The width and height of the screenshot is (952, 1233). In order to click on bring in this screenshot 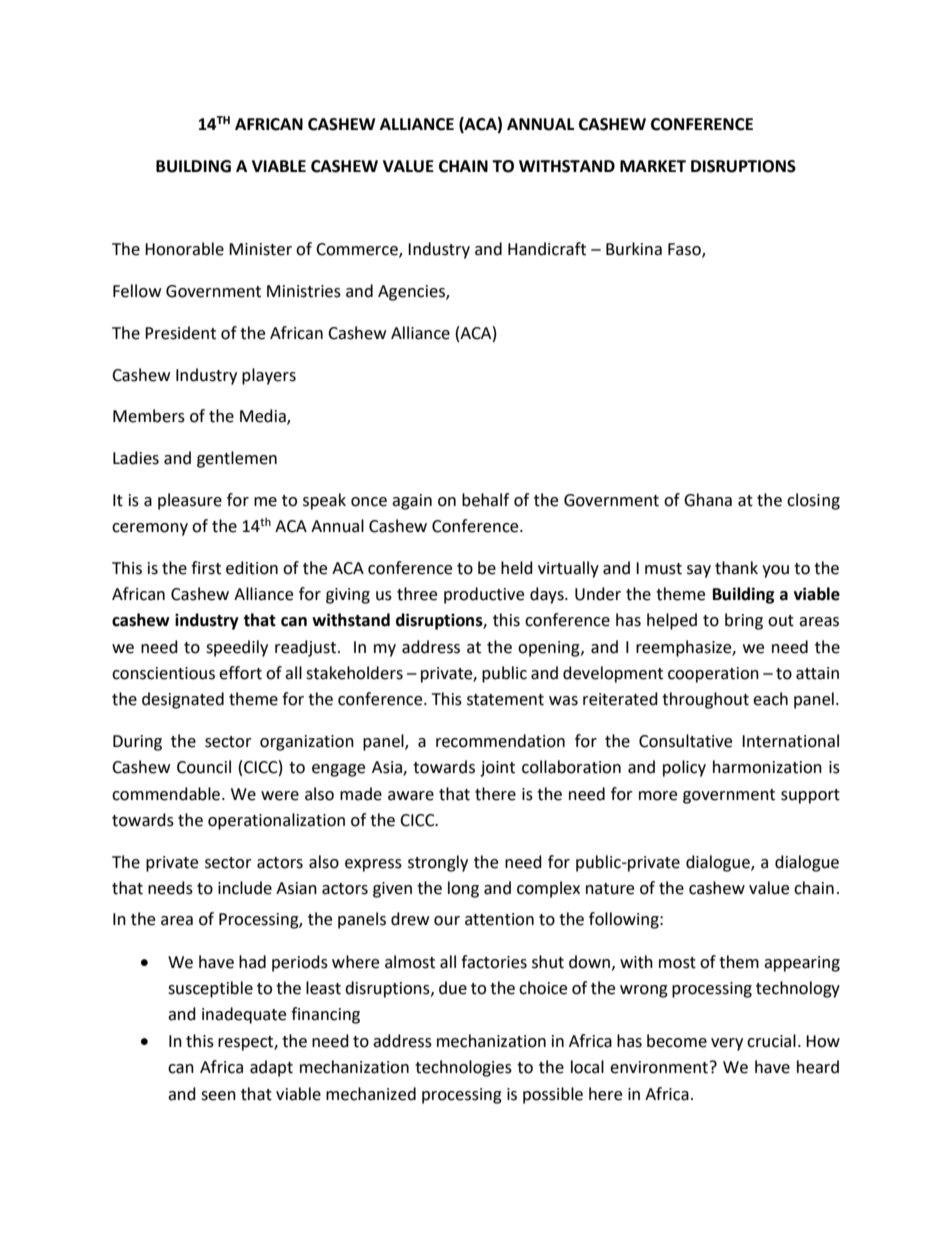, I will do `click(744, 621)`.
